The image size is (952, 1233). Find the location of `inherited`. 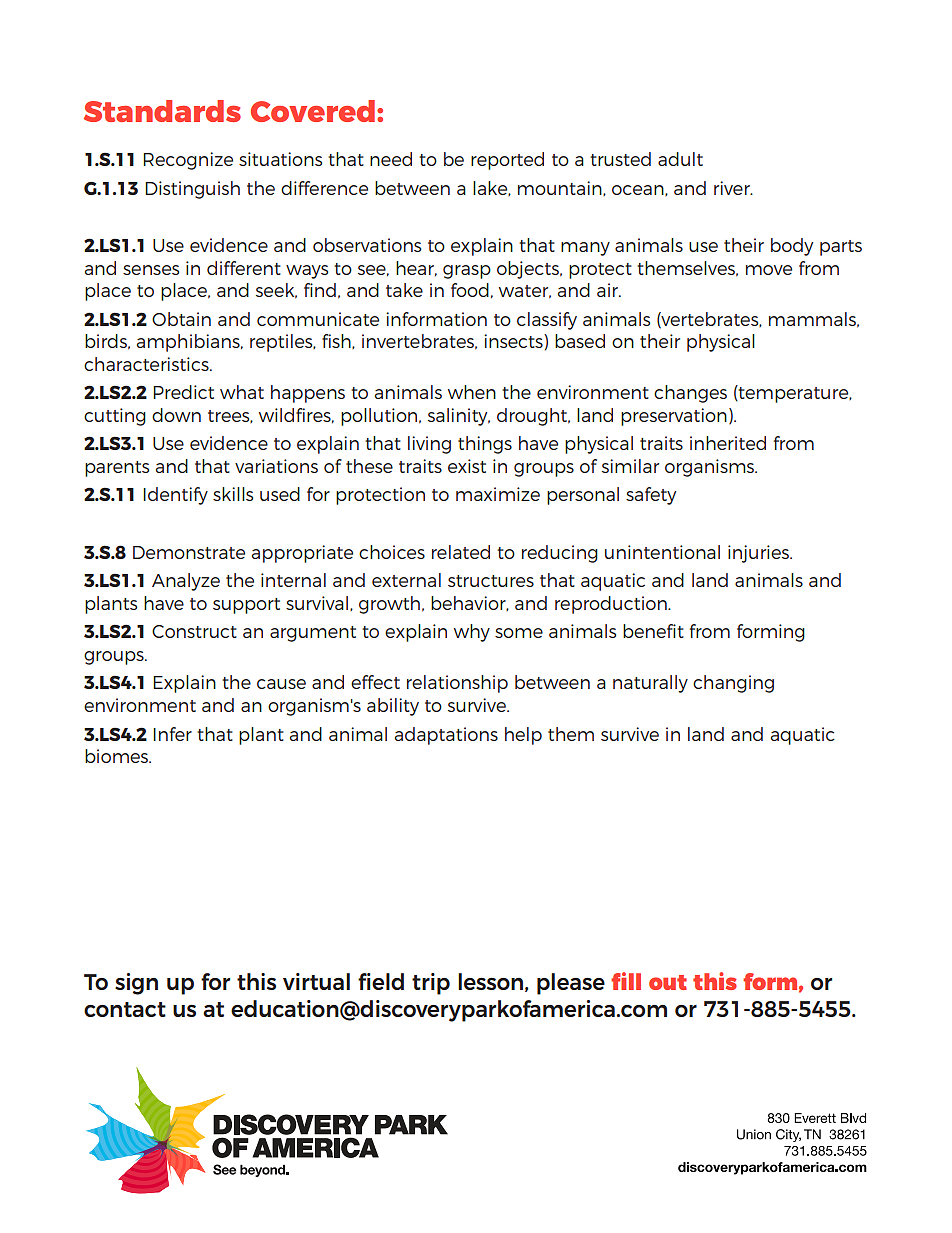

inherited is located at coordinates (728, 443).
